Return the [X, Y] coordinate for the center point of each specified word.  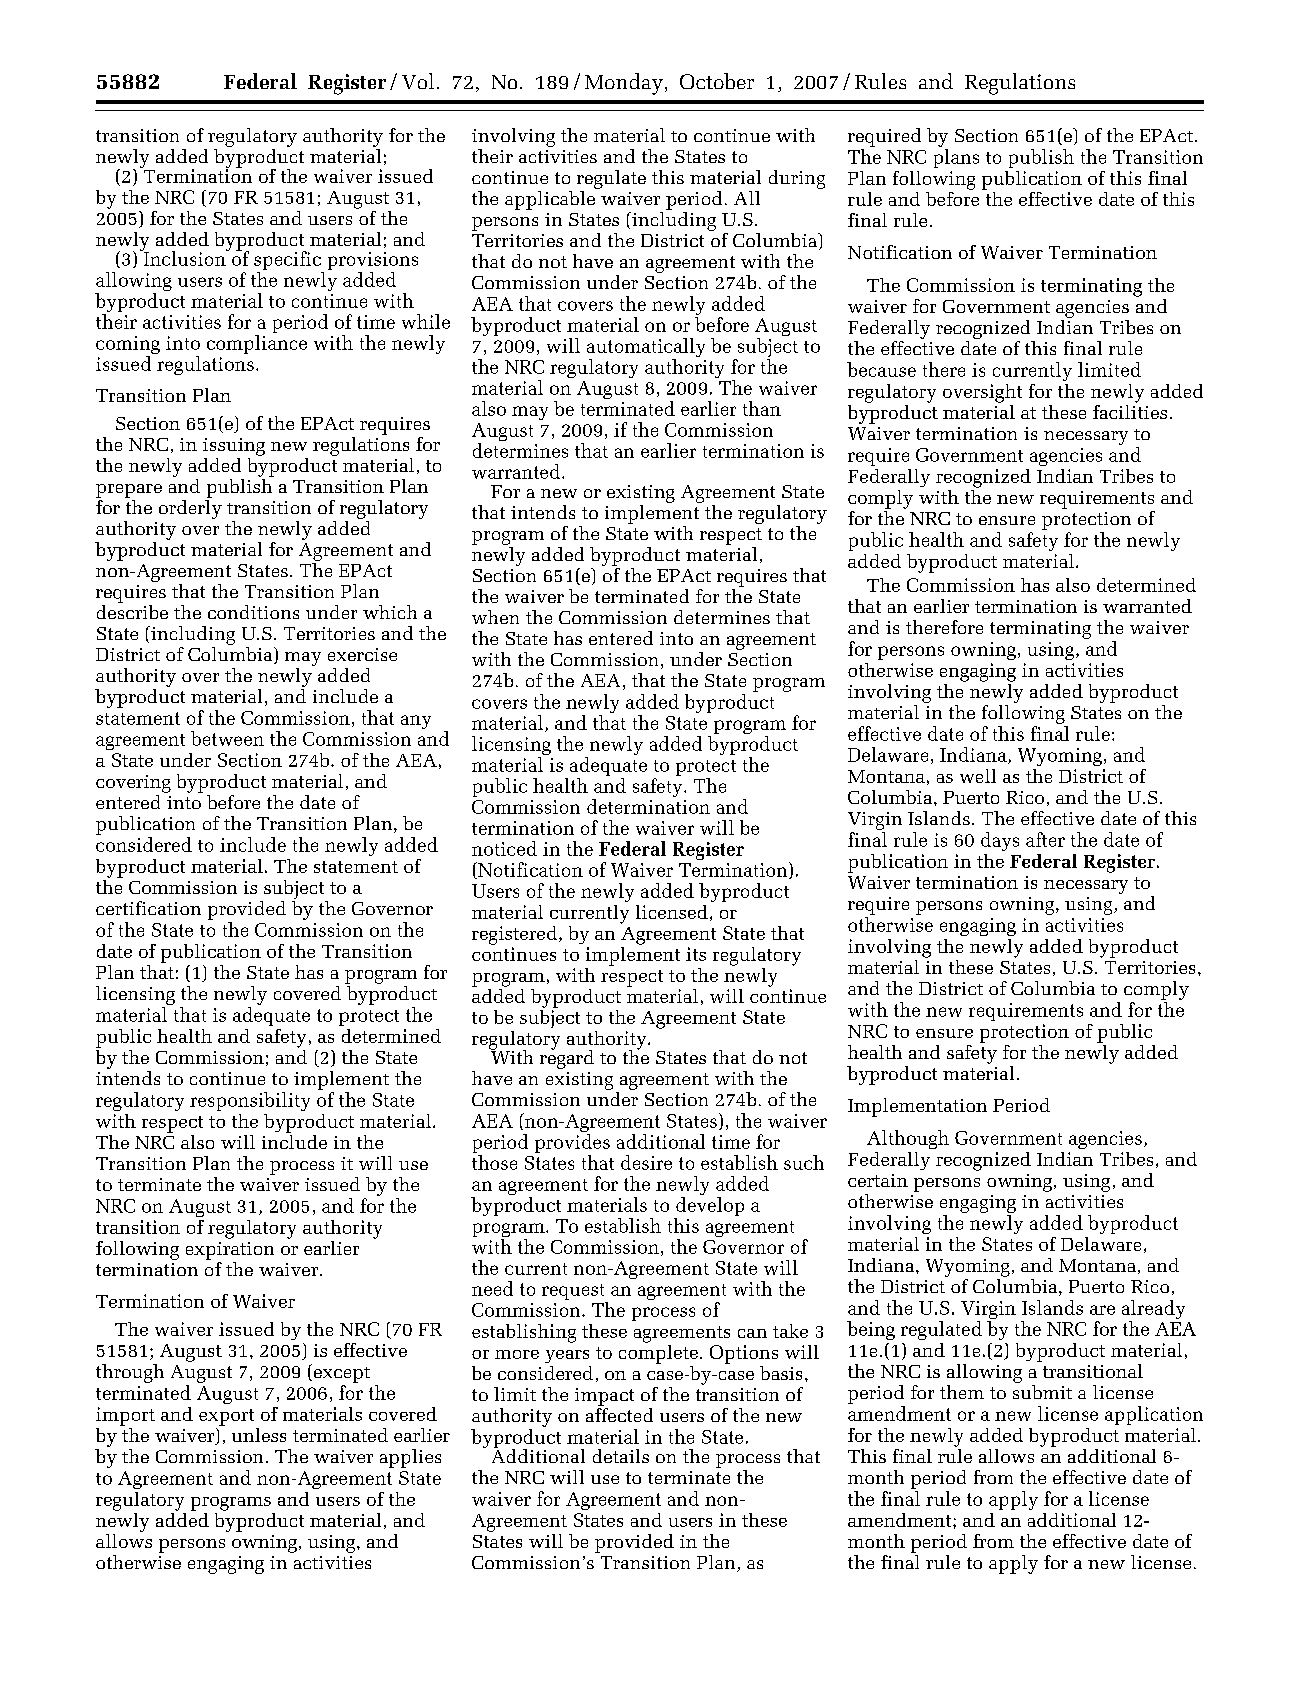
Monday [624, 84]
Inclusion [184, 257]
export [226, 1417]
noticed [504, 848]
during [797, 179]
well [978, 776]
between [227, 738]
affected [619, 1415]
